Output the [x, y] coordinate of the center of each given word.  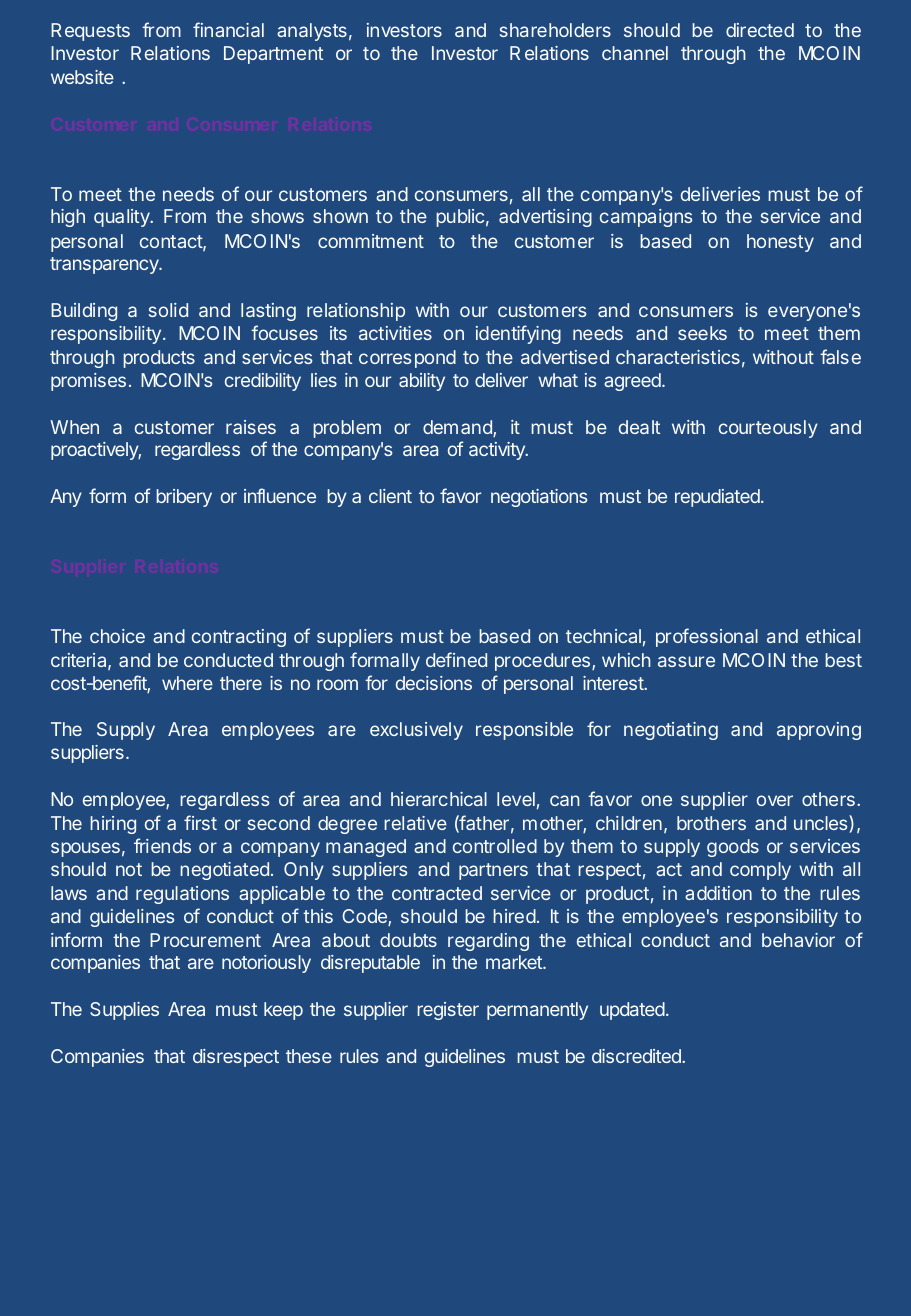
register [448, 1011]
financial [228, 29]
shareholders [555, 30]
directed [760, 30]
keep [283, 1011]
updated [632, 1011]
